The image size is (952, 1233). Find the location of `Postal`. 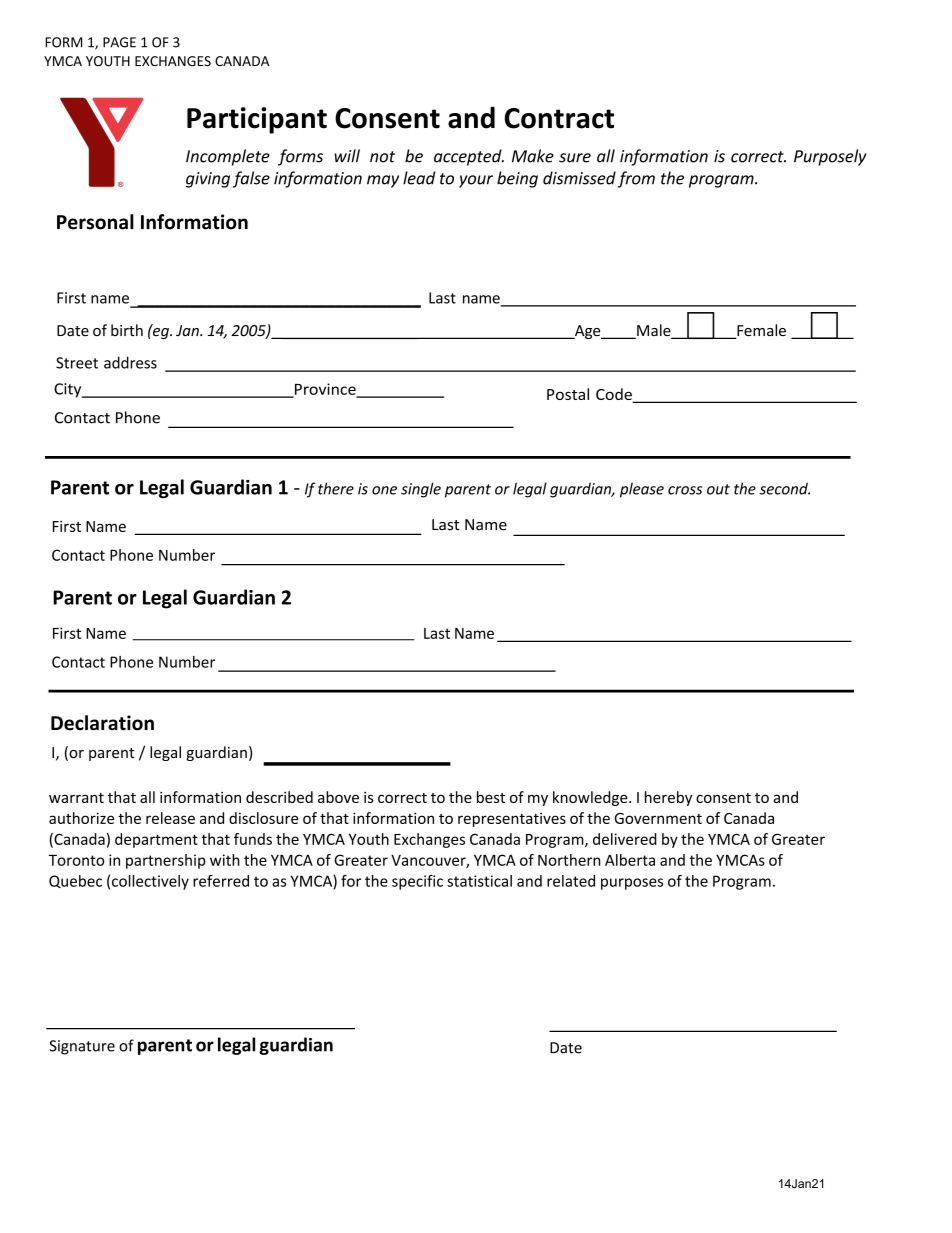

Postal is located at coordinates (568, 394).
